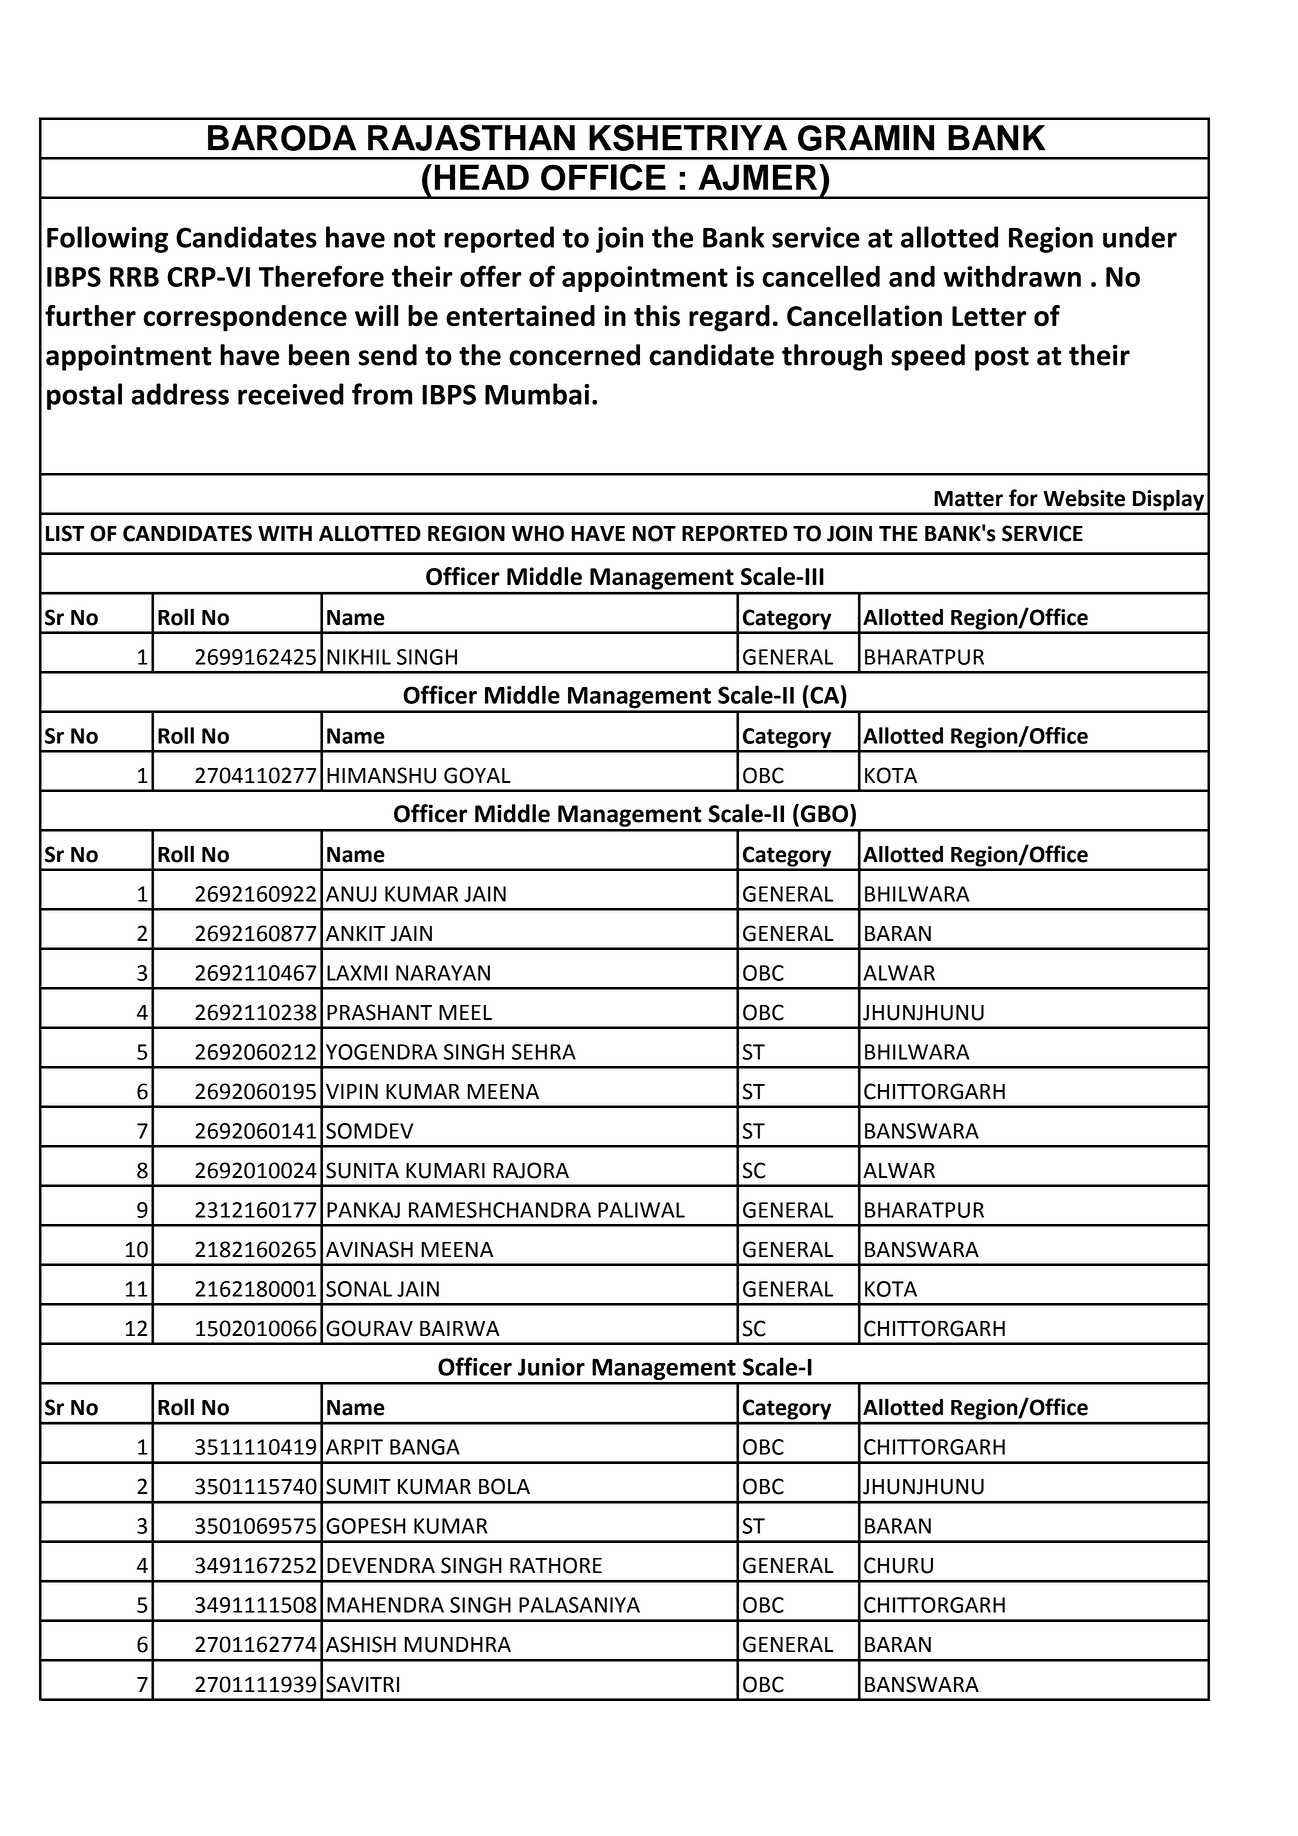 The width and height of the screenshot is (1298, 1836). Describe the element at coordinates (361, 1644) in the screenshot. I see `ASHISH` at that location.
